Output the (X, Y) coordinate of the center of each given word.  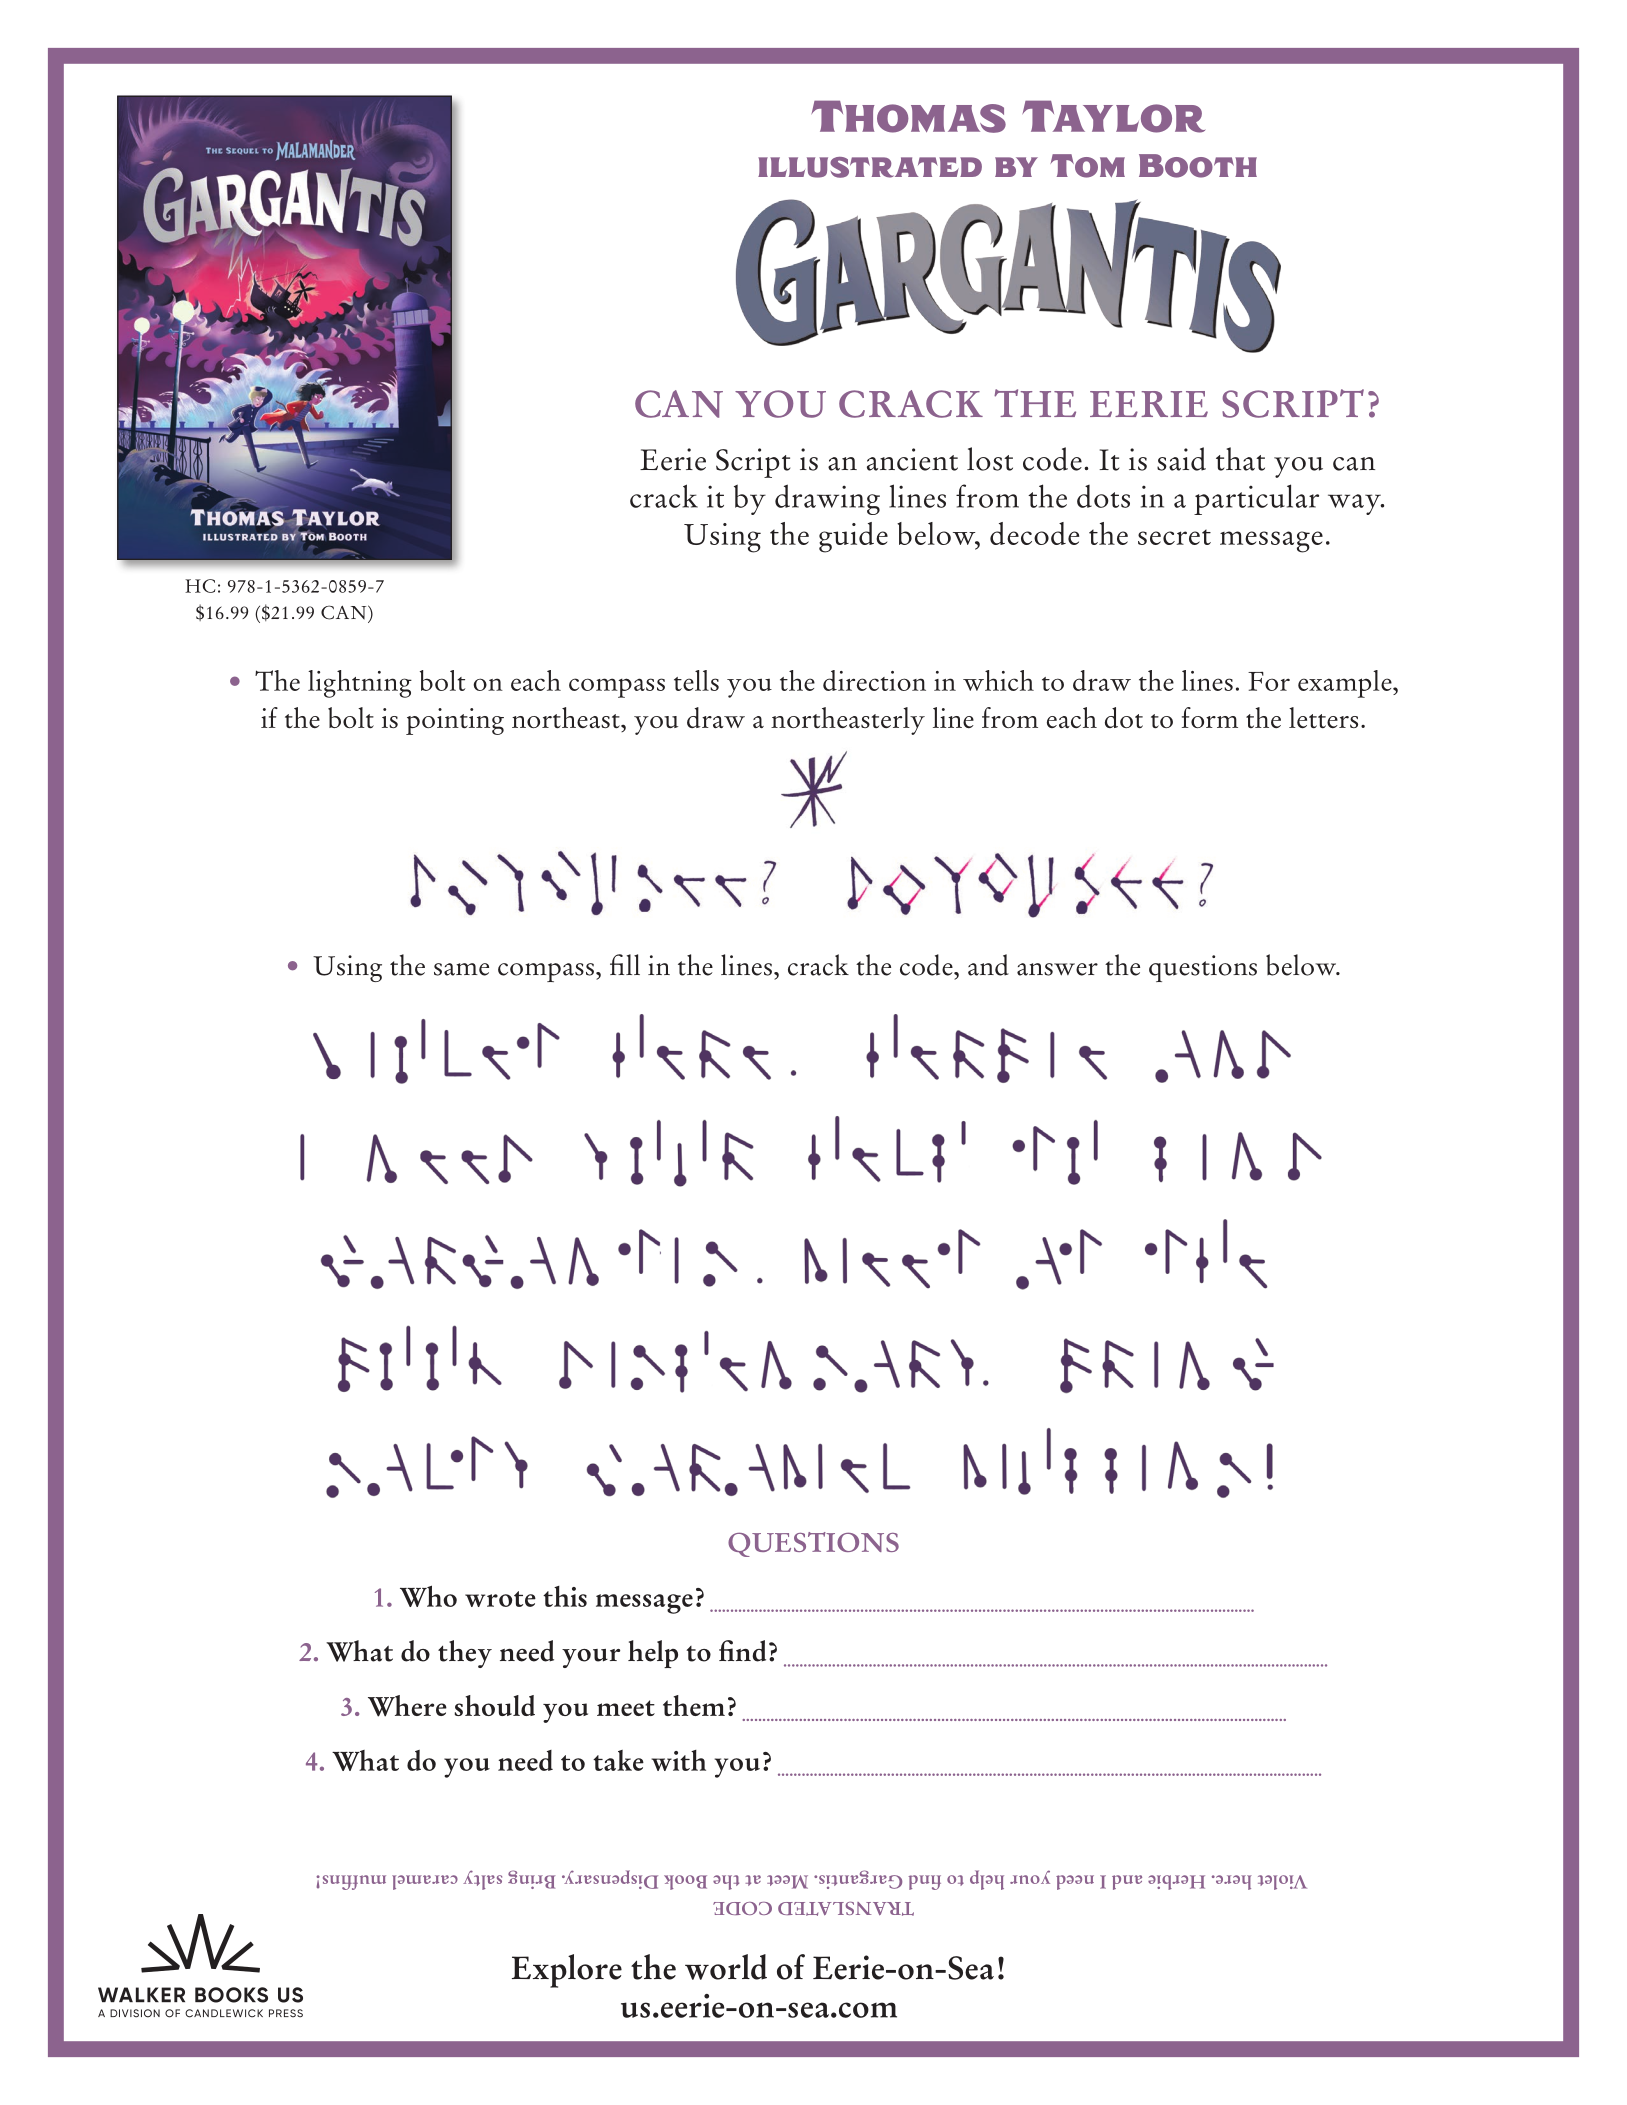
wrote (500, 1599)
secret (1174, 537)
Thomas (908, 116)
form (1210, 717)
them (694, 1705)
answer (1057, 969)
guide (853, 537)
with (678, 1760)
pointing (455, 721)
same (461, 969)
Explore (567, 1971)
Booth (1198, 166)
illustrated (870, 167)
